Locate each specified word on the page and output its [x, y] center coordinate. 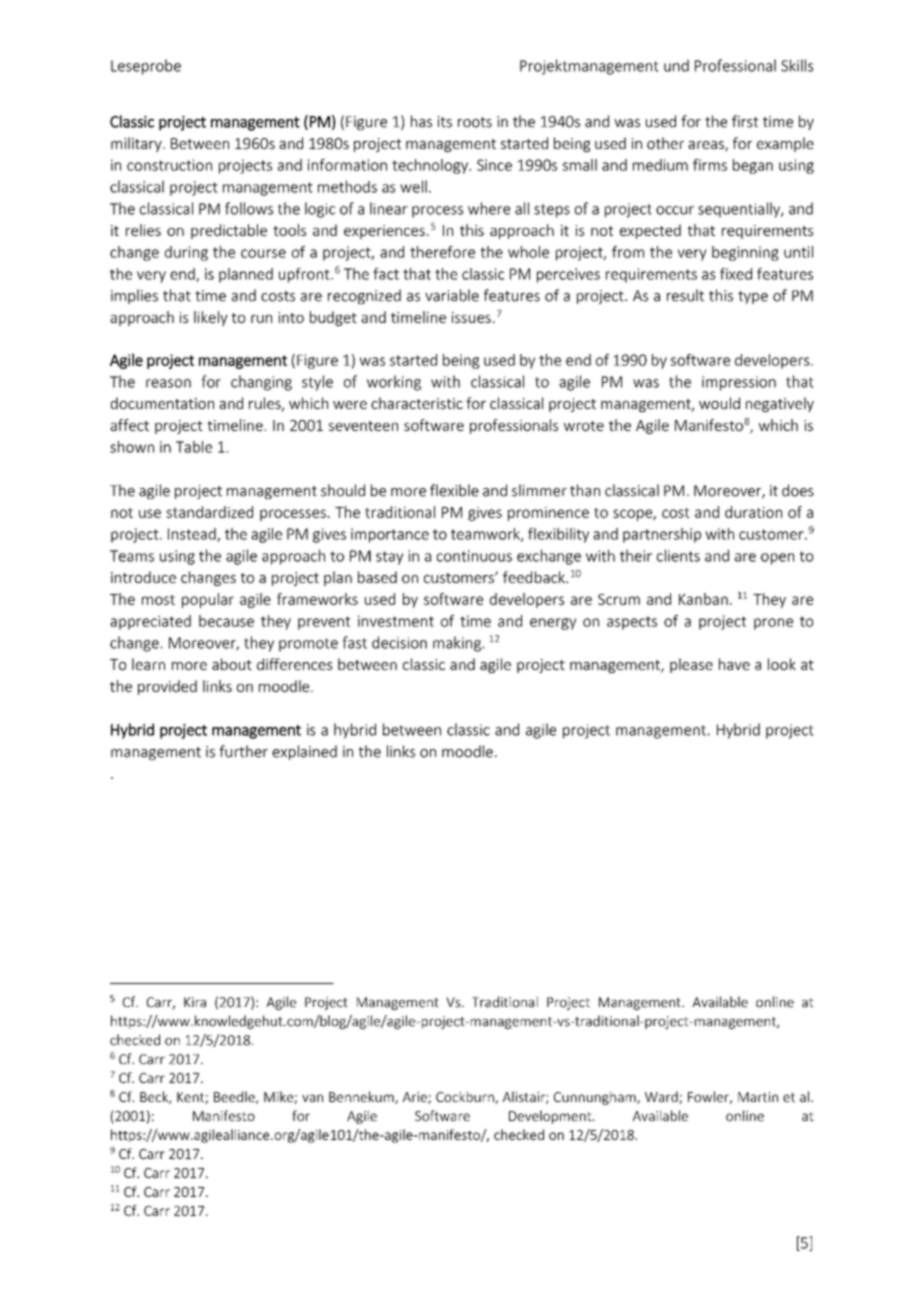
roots [475, 122]
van [312, 1098]
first [745, 121]
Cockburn [466, 1097]
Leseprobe [146, 67]
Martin [758, 1097]
